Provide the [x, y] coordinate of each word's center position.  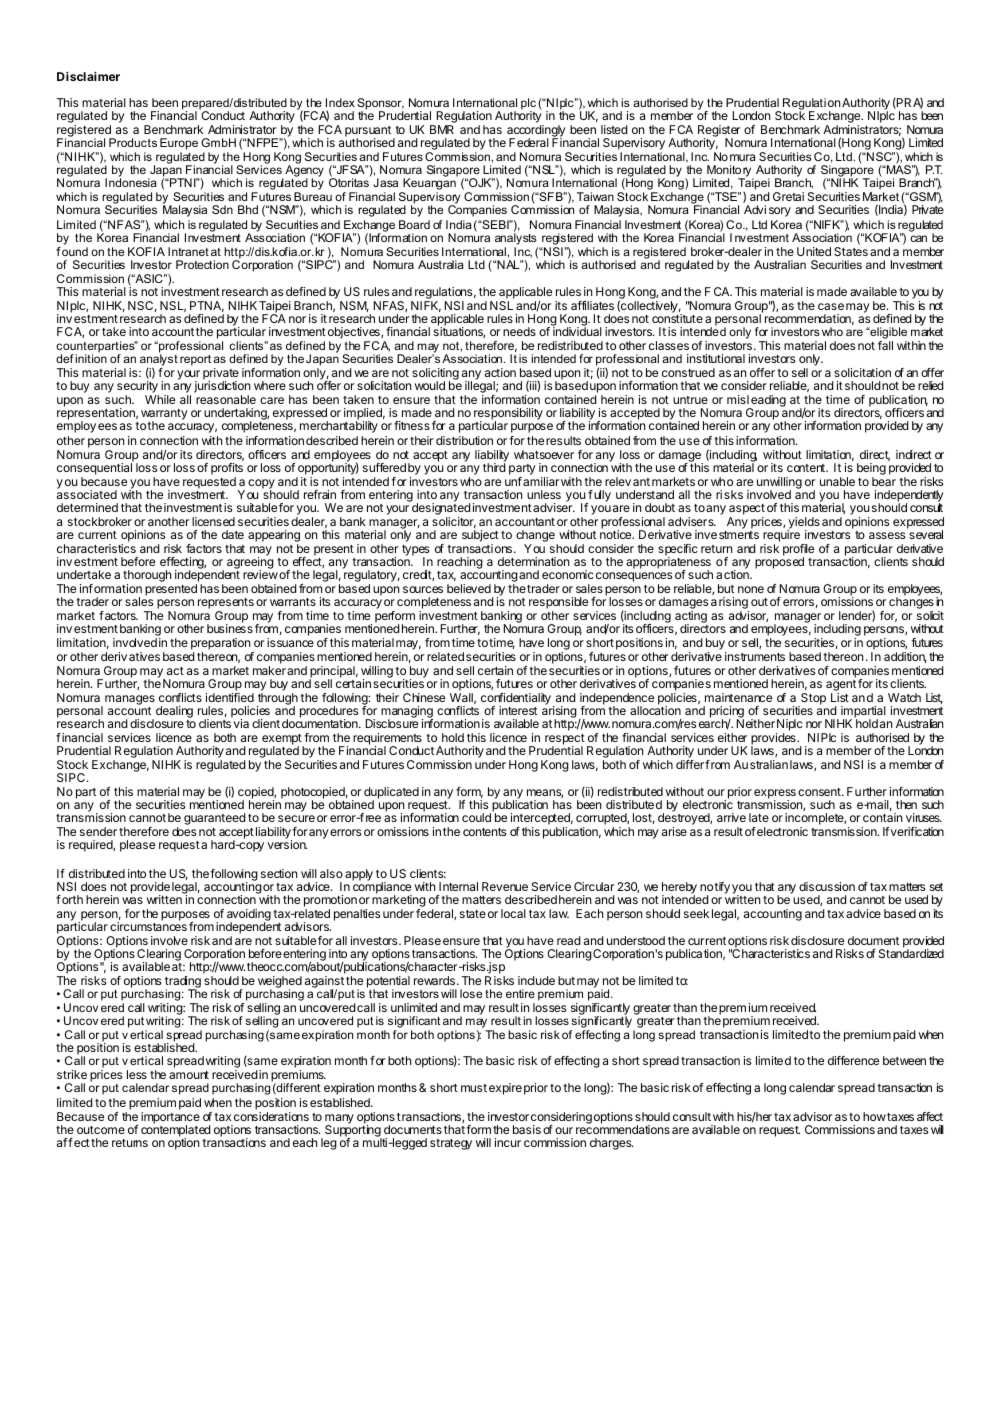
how [874, 1116]
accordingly [536, 132]
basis [527, 1129]
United [814, 251]
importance [170, 1119]
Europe [179, 145]
